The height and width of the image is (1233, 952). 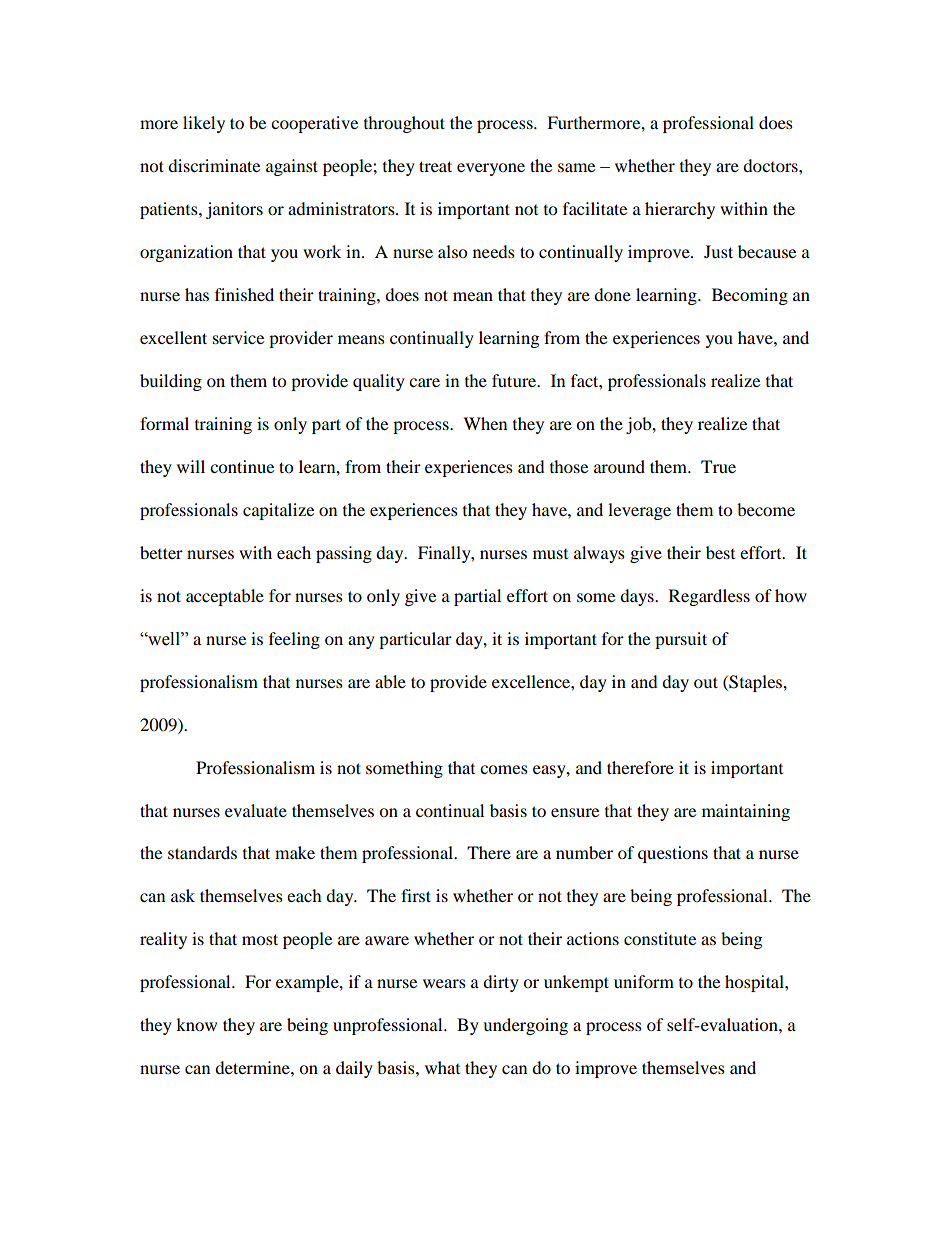 What do you see at coordinates (504, 769) in the image?
I see `comes` at bounding box center [504, 769].
